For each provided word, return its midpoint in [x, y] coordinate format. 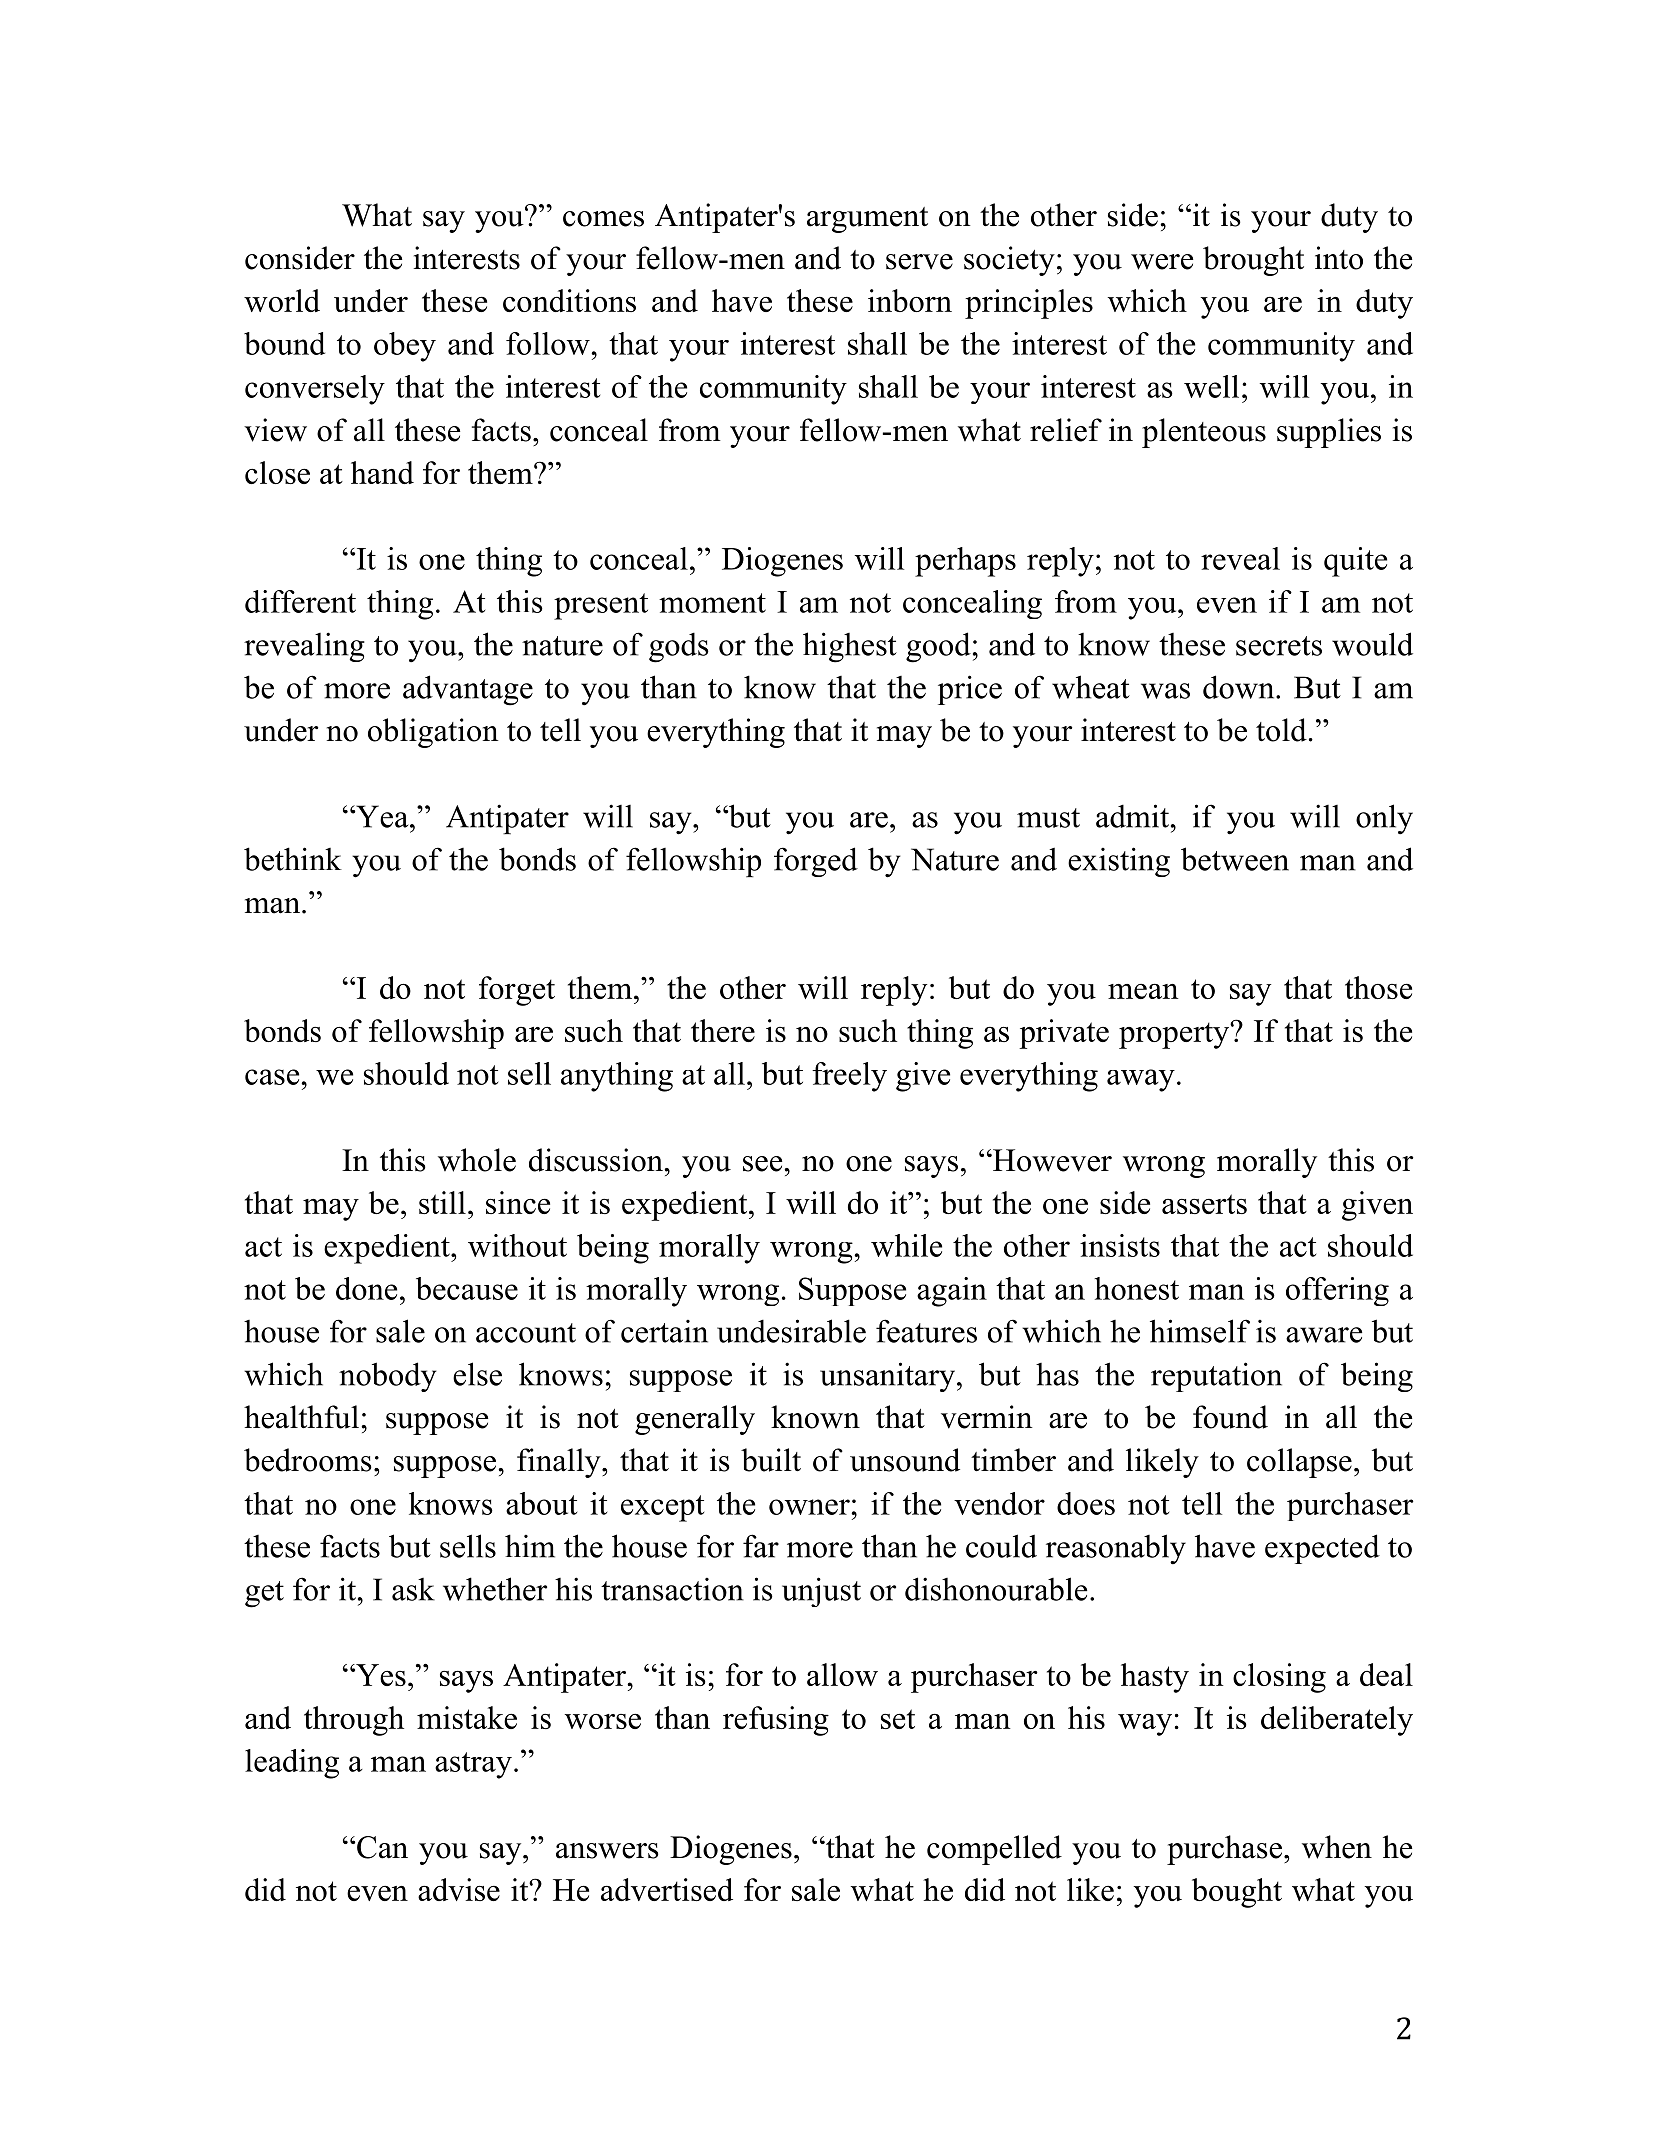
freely [849, 1077]
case [273, 1077]
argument [867, 220]
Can [382, 1847]
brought [1253, 261]
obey [405, 347]
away [1141, 1080]
